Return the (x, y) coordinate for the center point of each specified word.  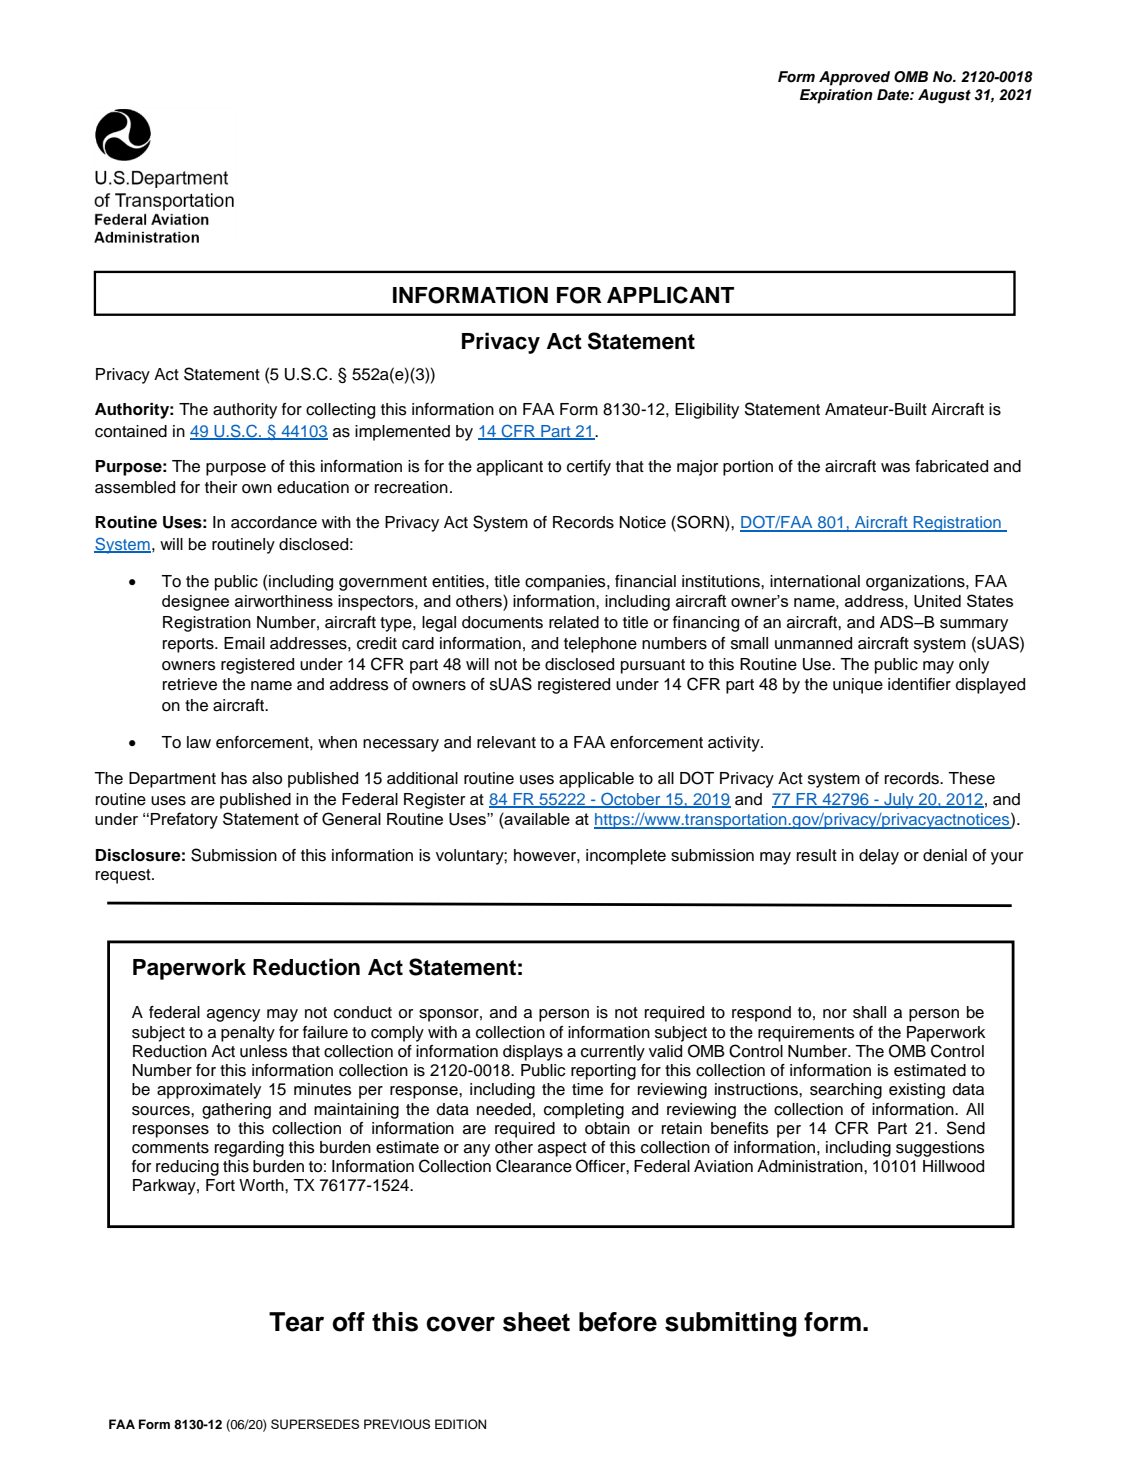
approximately (209, 1091)
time (587, 1089)
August (944, 96)
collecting (340, 411)
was (895, 468)
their (221, 487)
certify (589, 468)
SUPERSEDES (315, 1424)
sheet (536, 1322)
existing (917, 1091)
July (899, 801)
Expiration (836, 96)
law (199, 742)
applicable (596, 780)
